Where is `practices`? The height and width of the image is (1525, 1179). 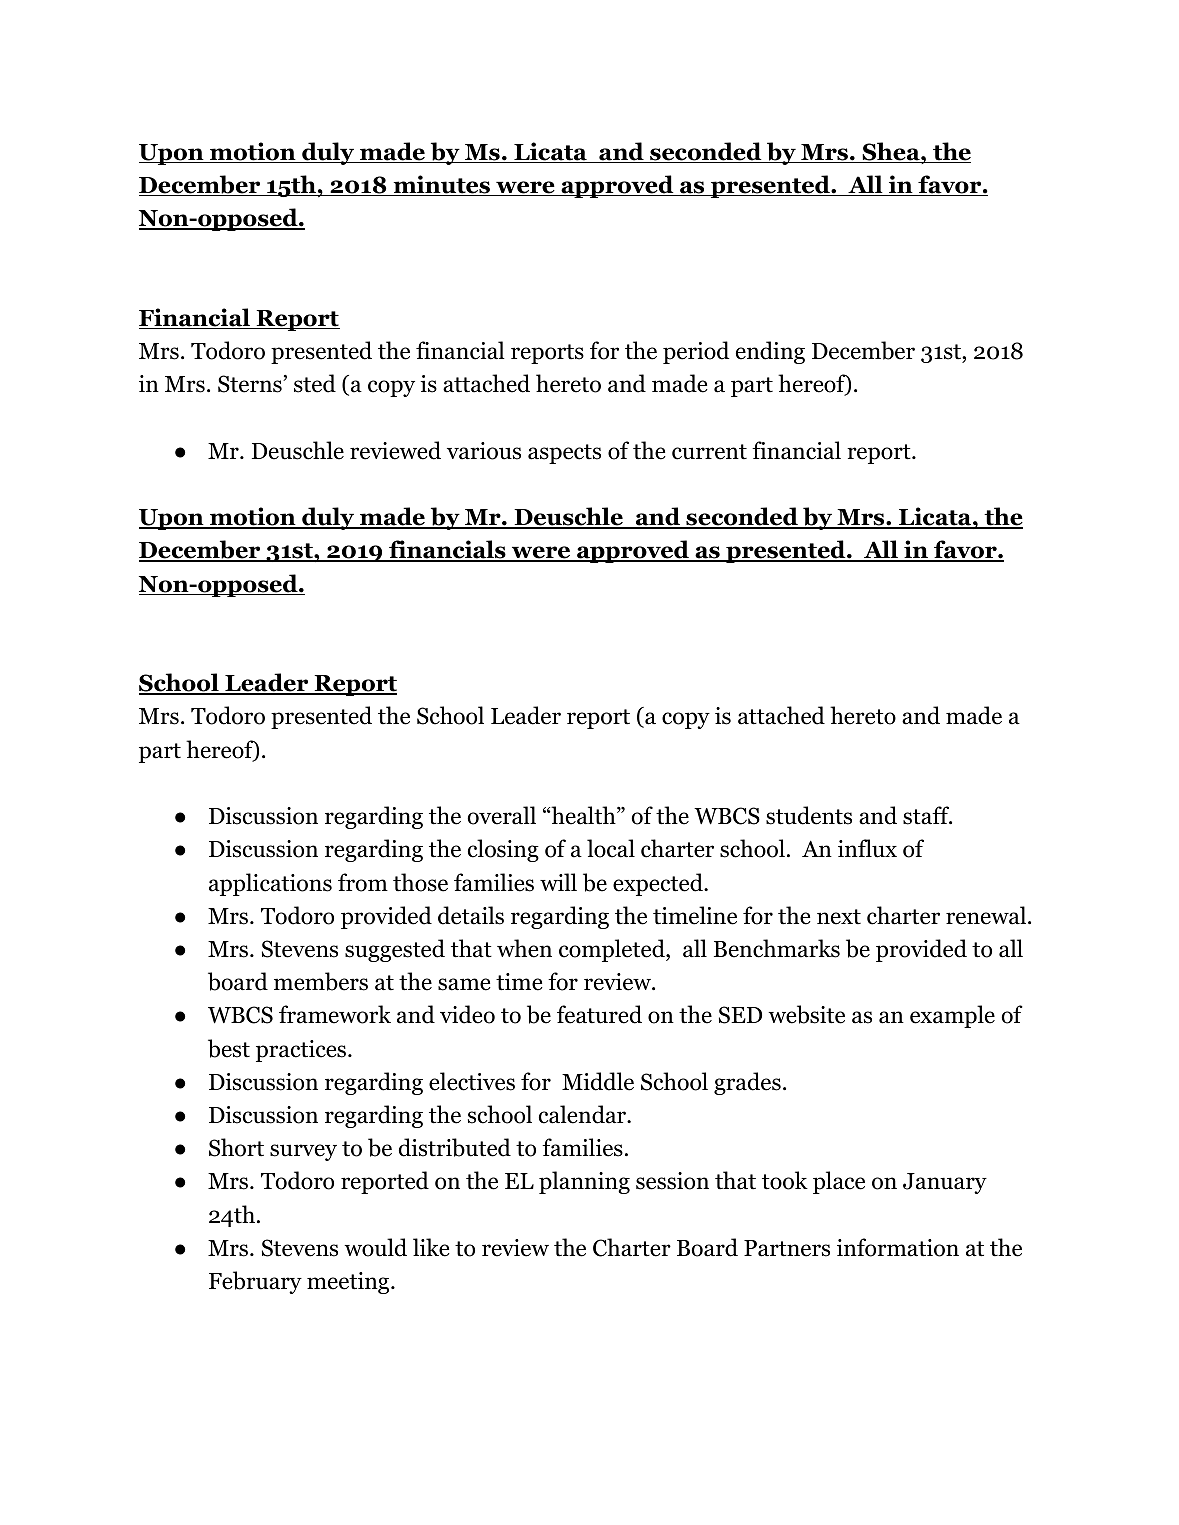
practices is located at coordinates (301, 1051).
